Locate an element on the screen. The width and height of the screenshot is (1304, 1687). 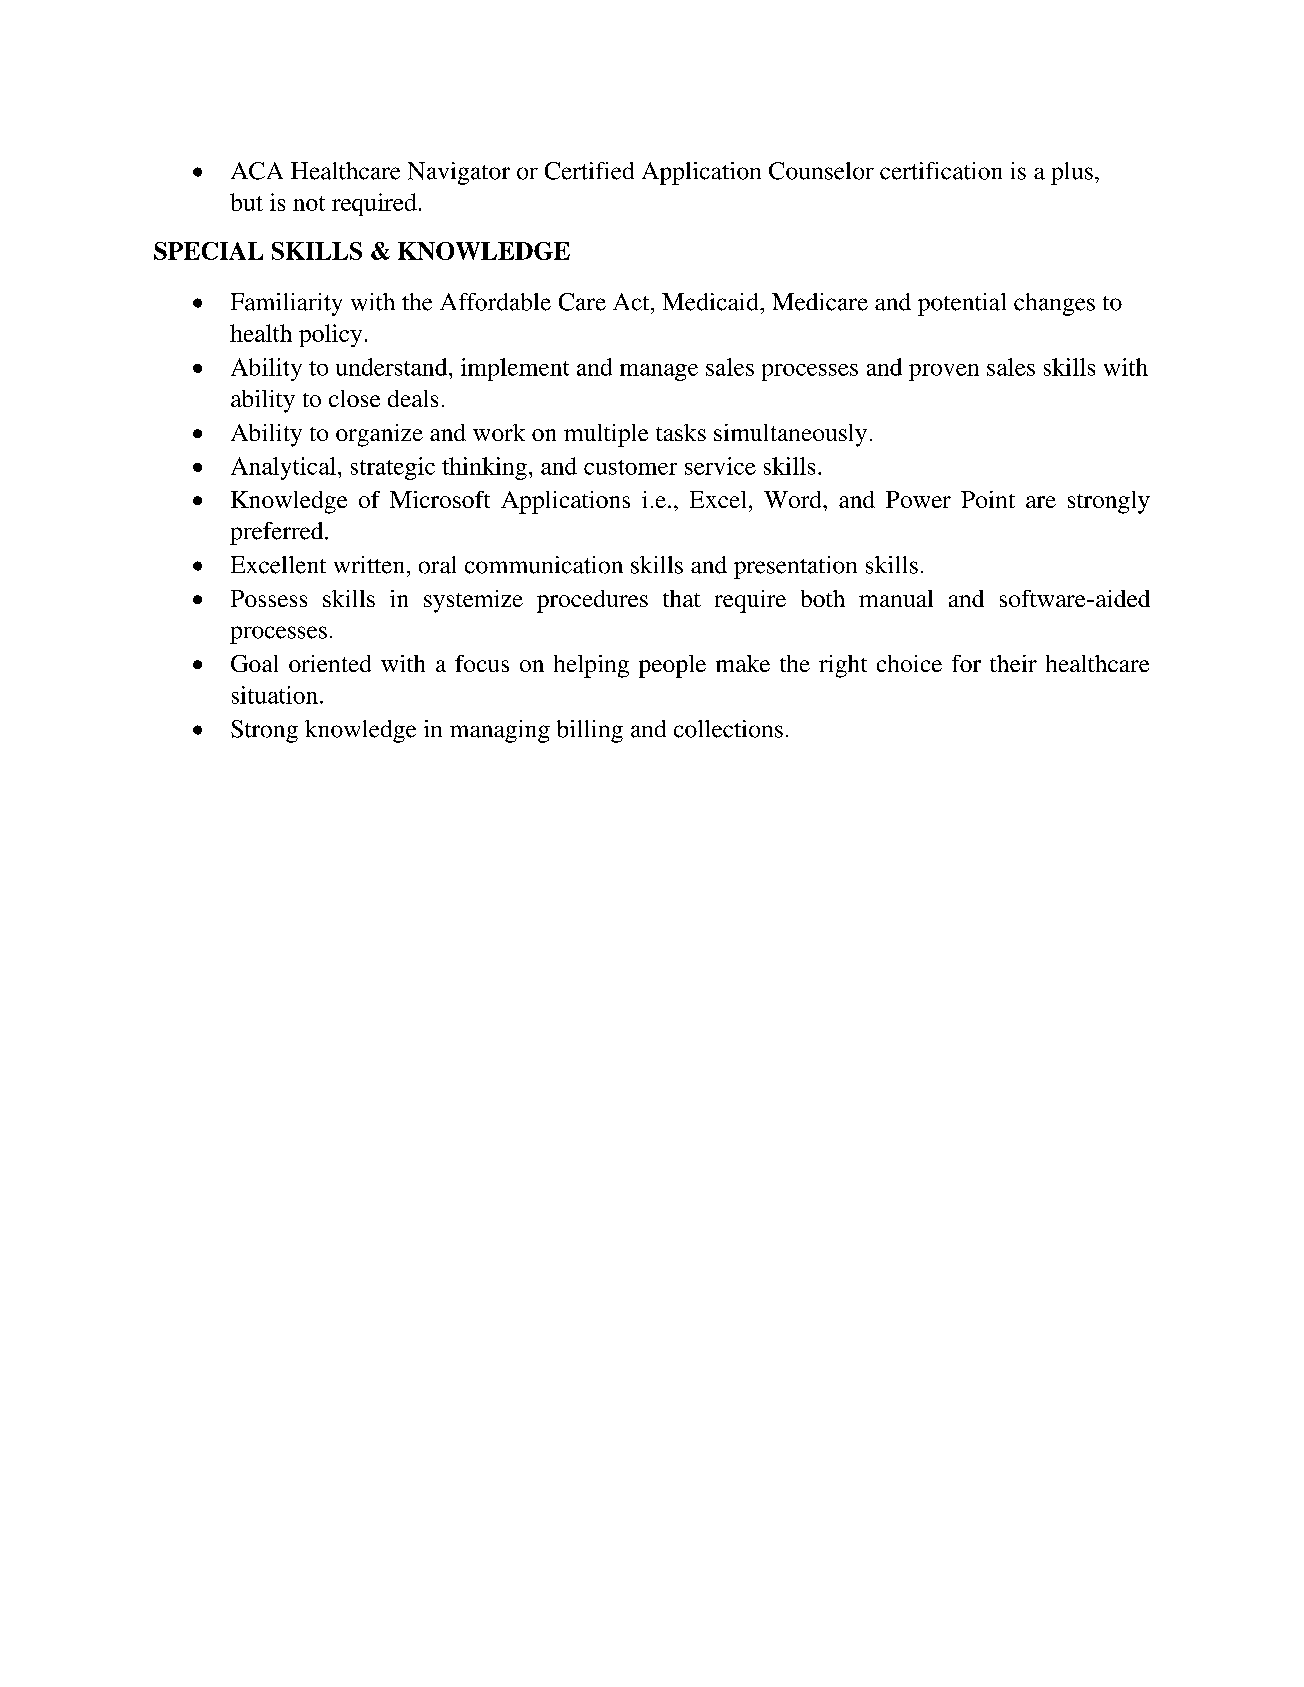
manage is located at coordinates (659, 372).
